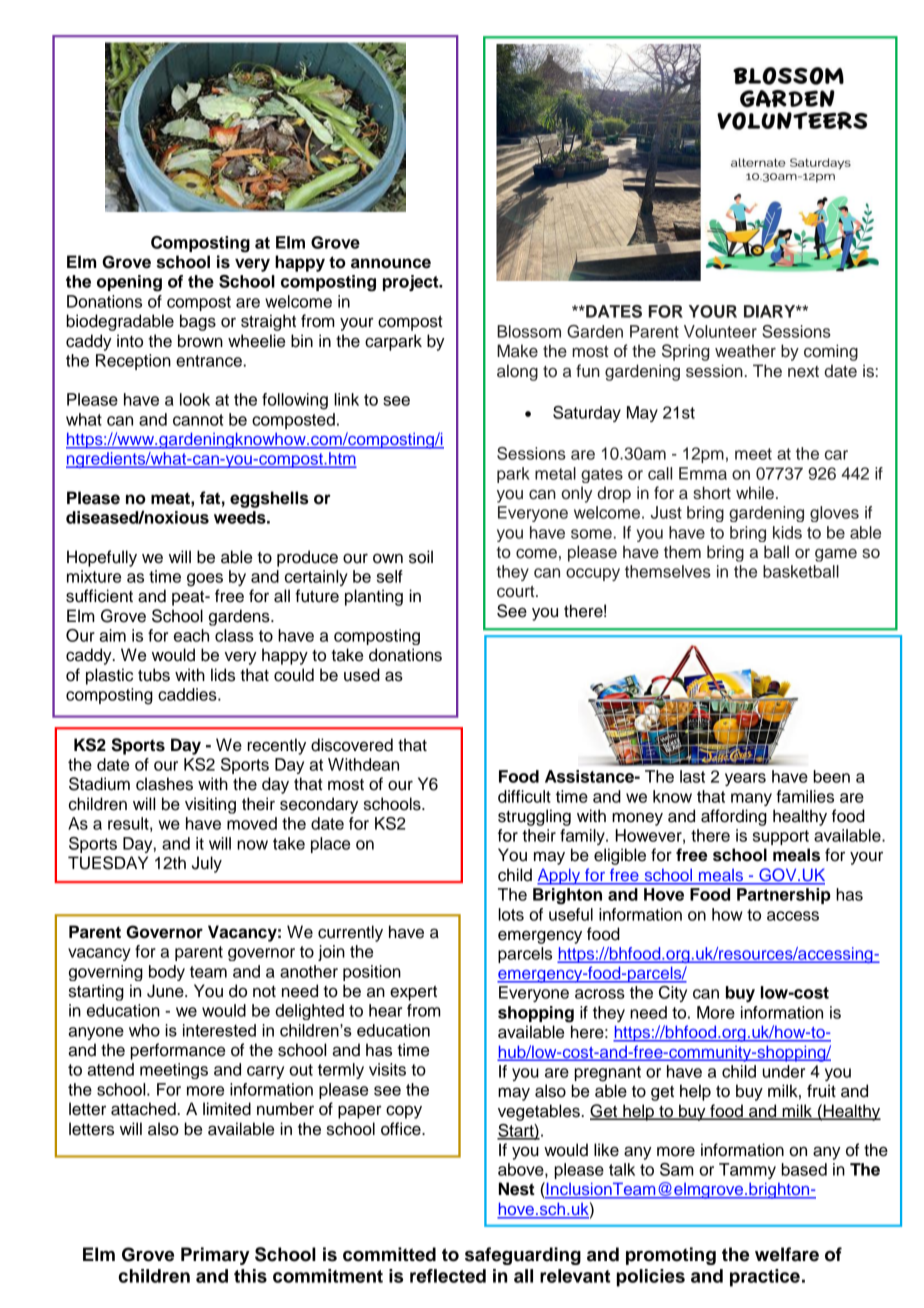 The width and height of the document is (924, 1308). Describe the element at coordinates (511, 914) in the document. I see `lots` at that location.
